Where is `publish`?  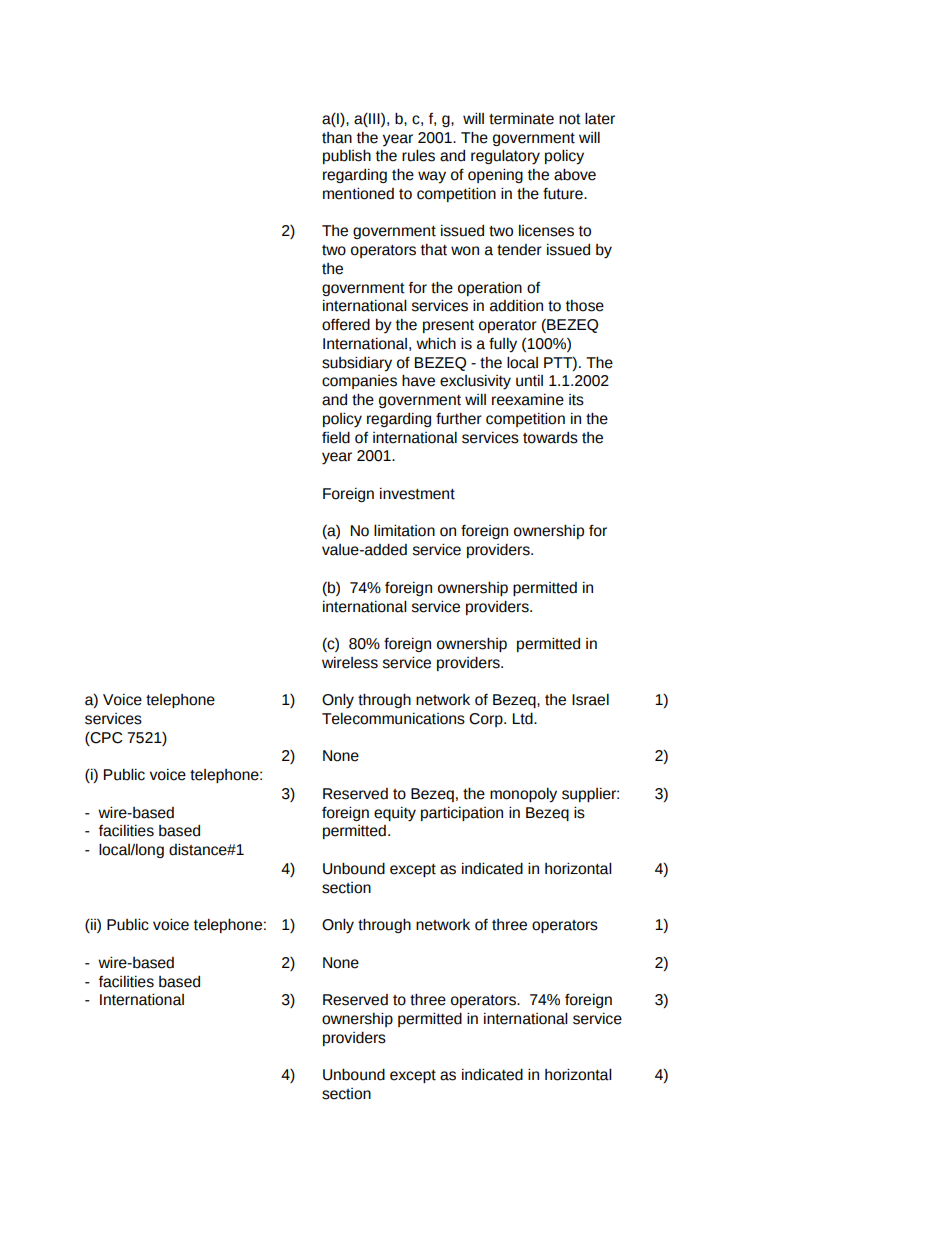 publish is located at coordinates (347, 156).
